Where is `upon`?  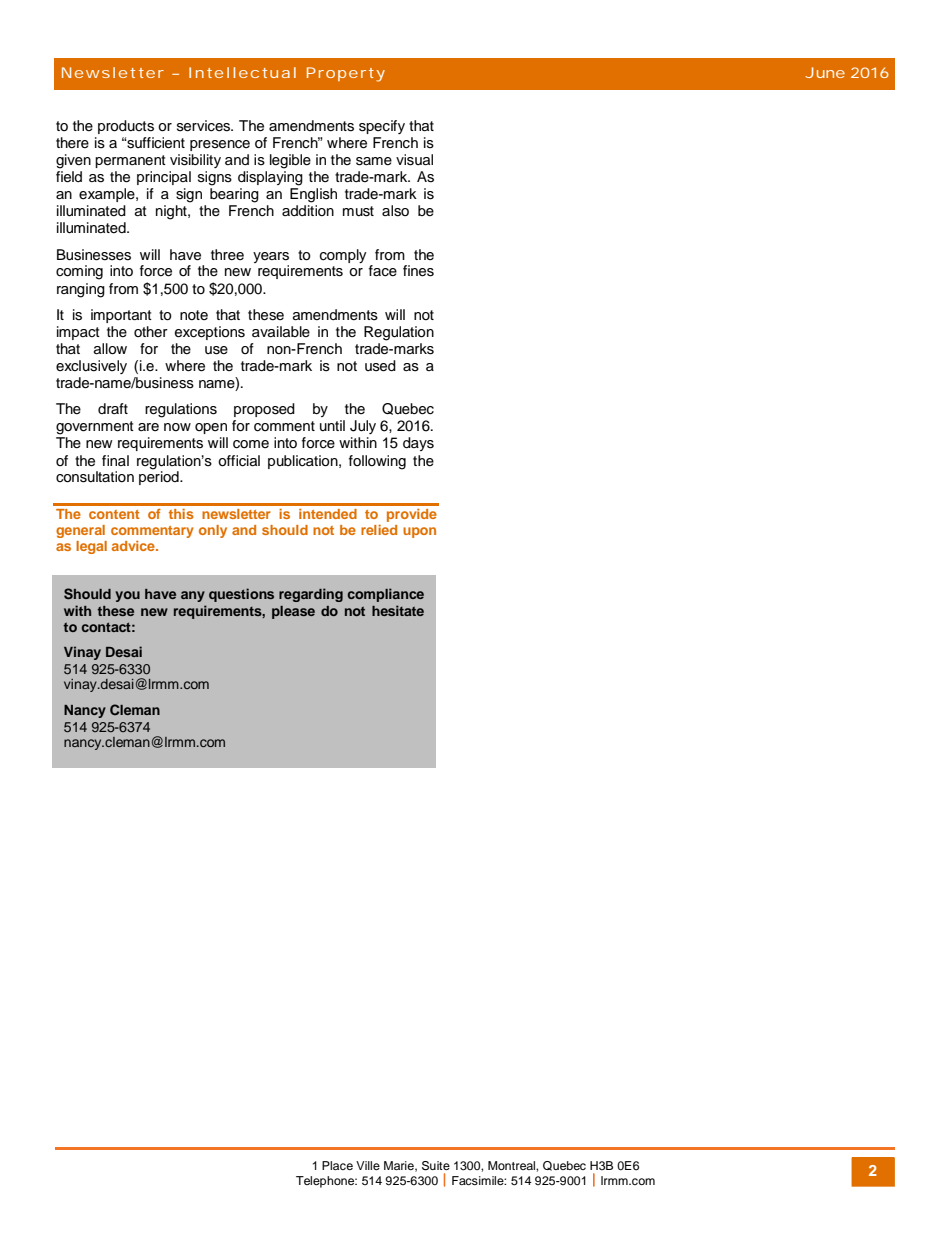 upon is located at coordinates (419, 532).
